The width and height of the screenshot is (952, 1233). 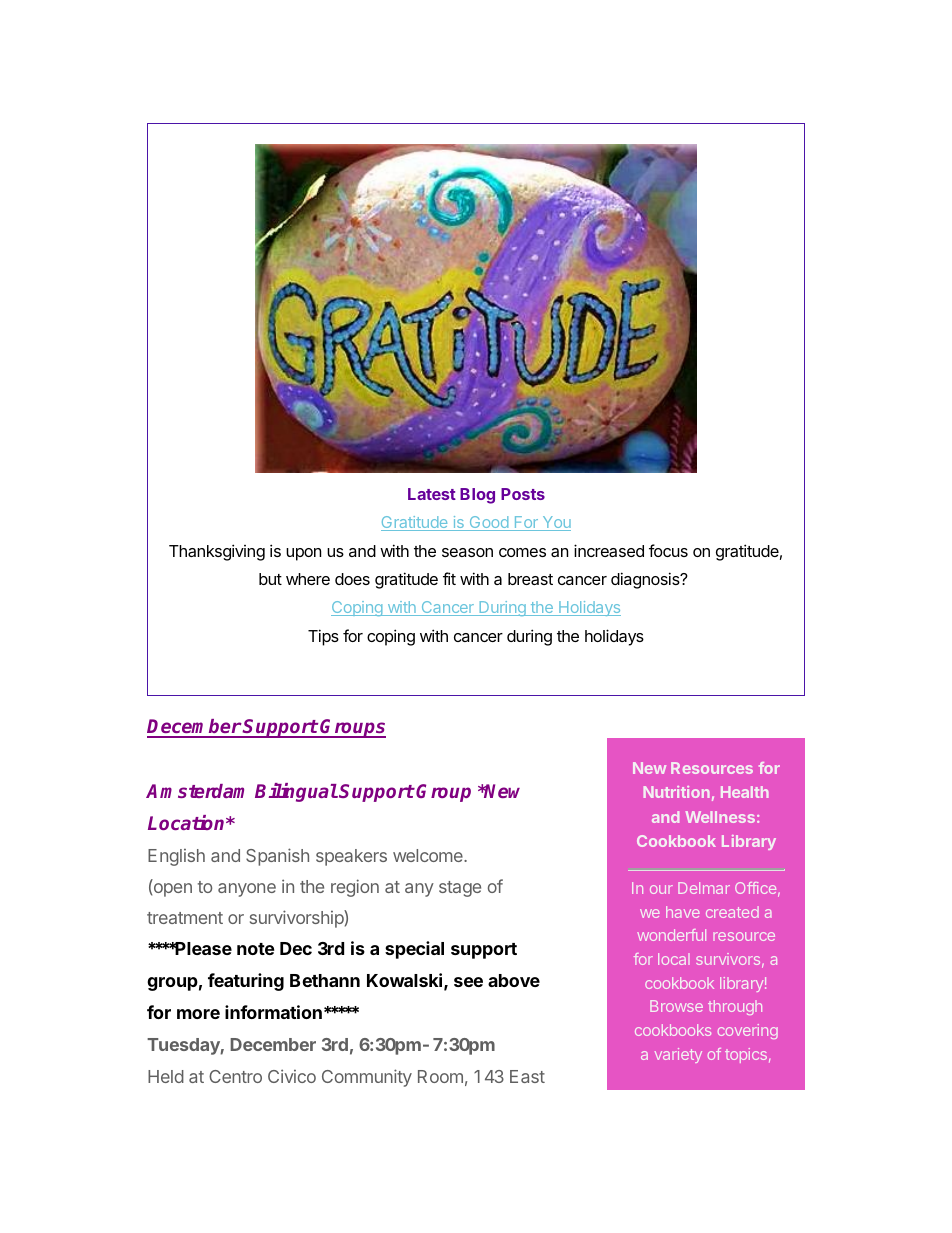 I want to click on Nutrition, so click(x=677, y=792).
